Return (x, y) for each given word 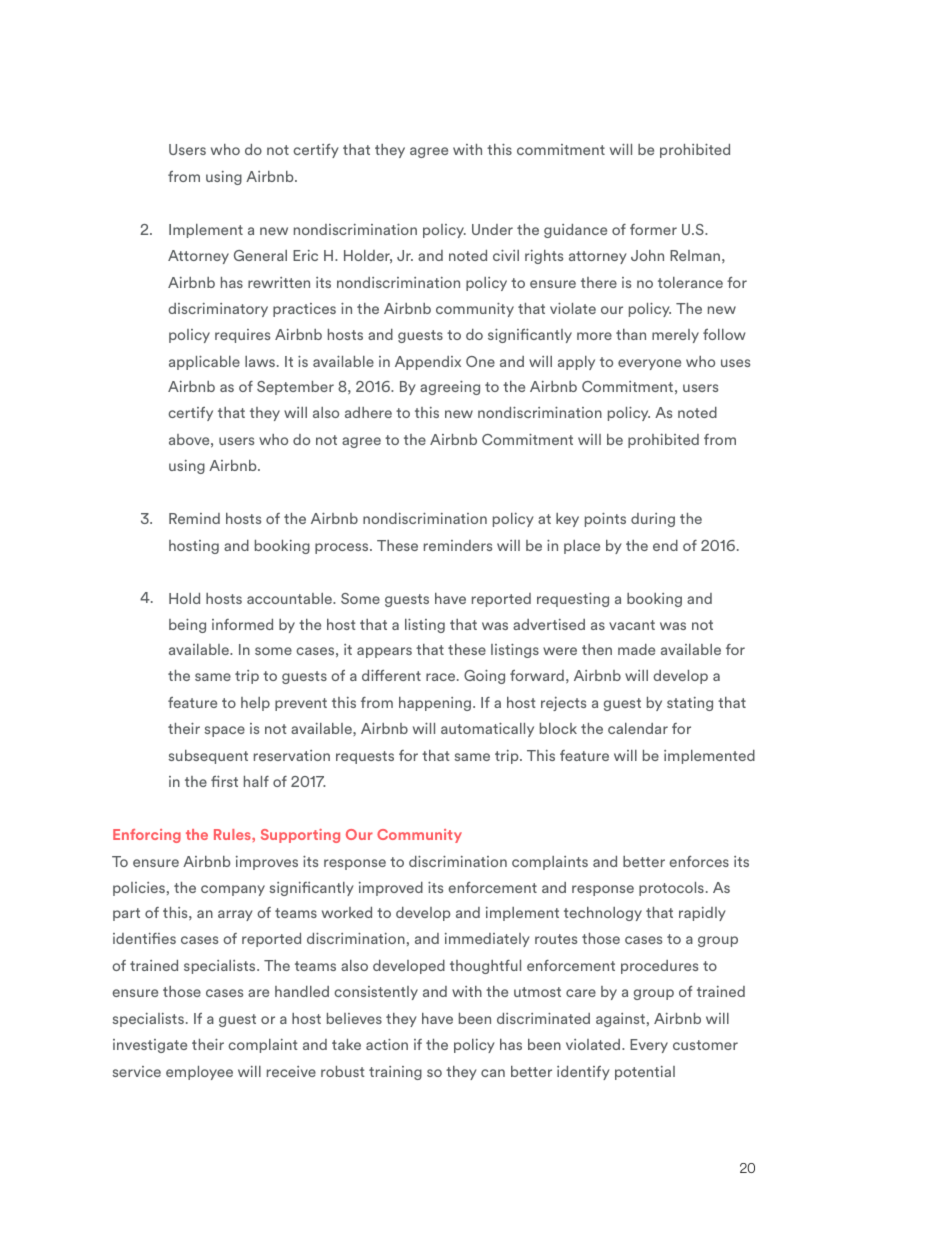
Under (492, 229)
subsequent (208, 757)
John (647, 255)
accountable (291, 598)
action (387, 1044)
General (260, 255)
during (653, 520)
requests (365, 757)
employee (199, 1073)
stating (690, 704)
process (343, 548)
